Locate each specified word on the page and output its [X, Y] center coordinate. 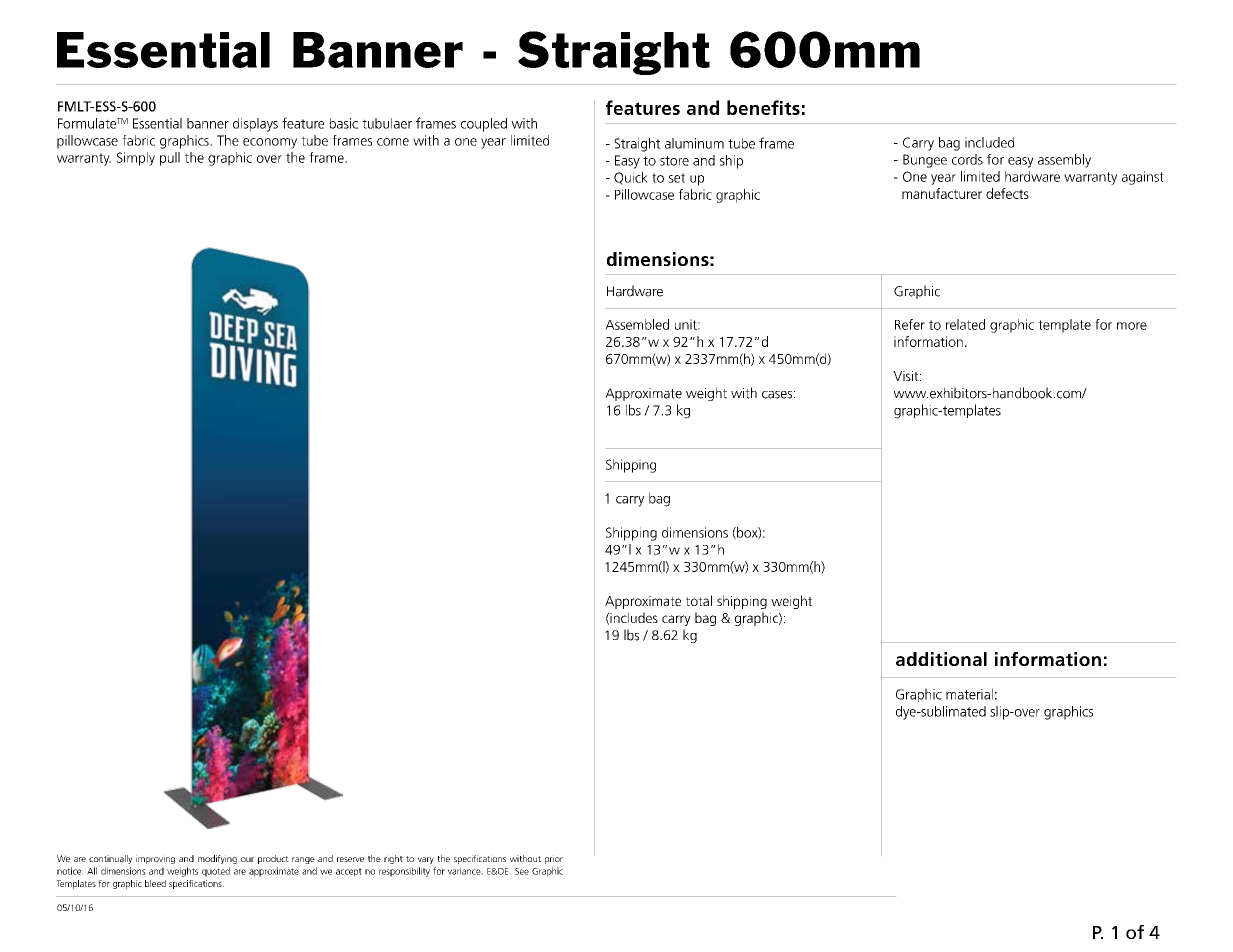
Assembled [637, 324]
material [969, 694]
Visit [907, 376]
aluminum [694, 143]
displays [255, 125]
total [699, 600]
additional [941, 659]
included [989, 142]
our [247, 859]
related [965, 324]
